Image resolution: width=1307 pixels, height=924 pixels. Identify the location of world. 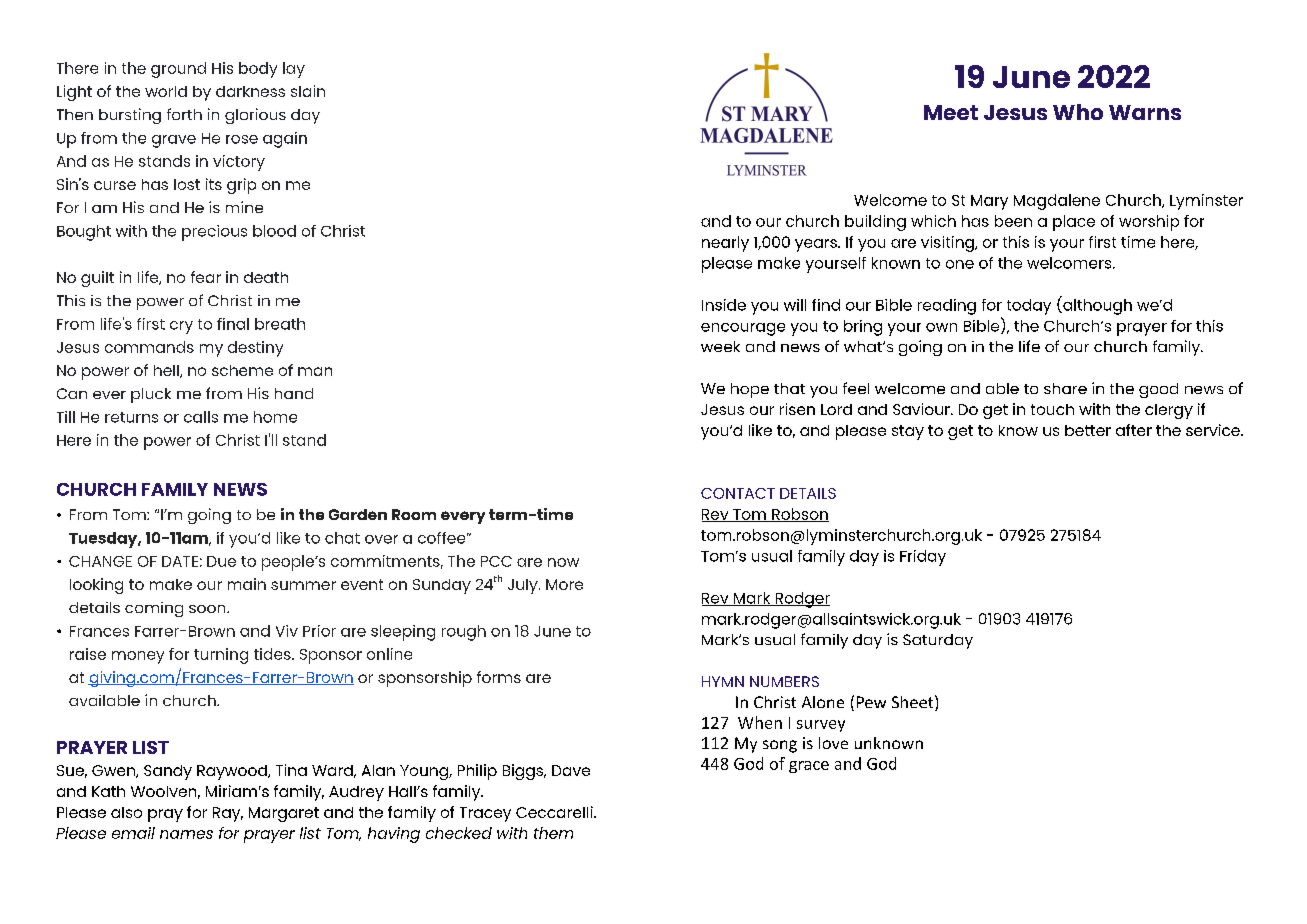
(166, 91).
